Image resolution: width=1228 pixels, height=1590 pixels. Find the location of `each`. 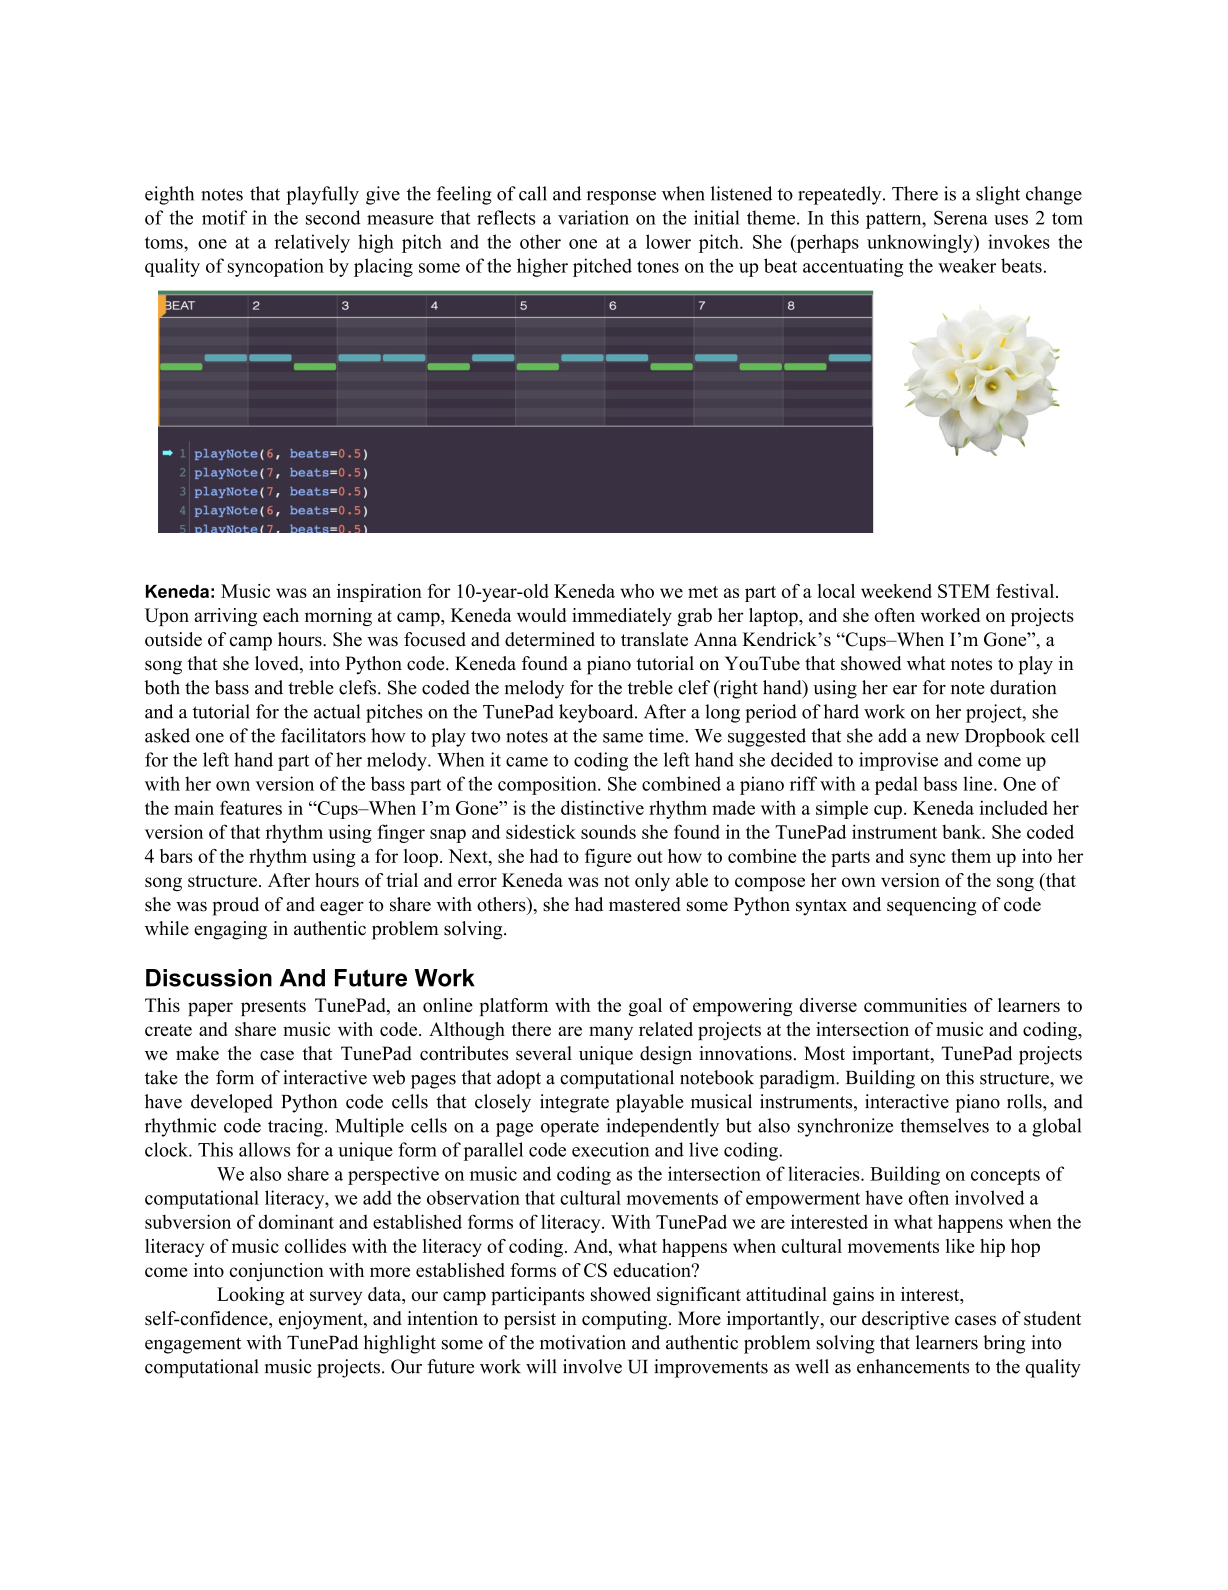

each is located at coordinates (281, 615).
